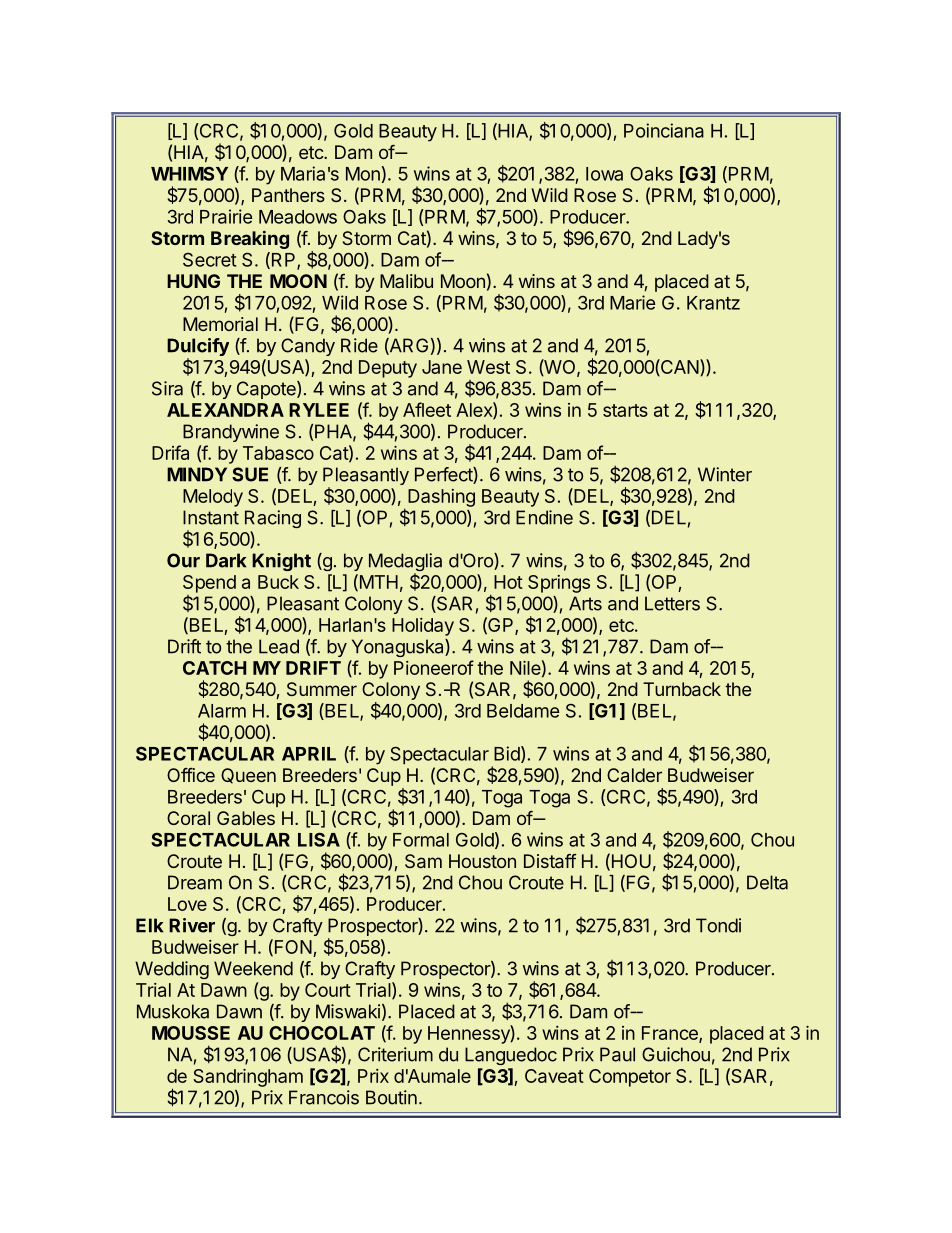 The width and height of the screenshot is (952, 1233). I want to click on Jane, so click(442, 367).
